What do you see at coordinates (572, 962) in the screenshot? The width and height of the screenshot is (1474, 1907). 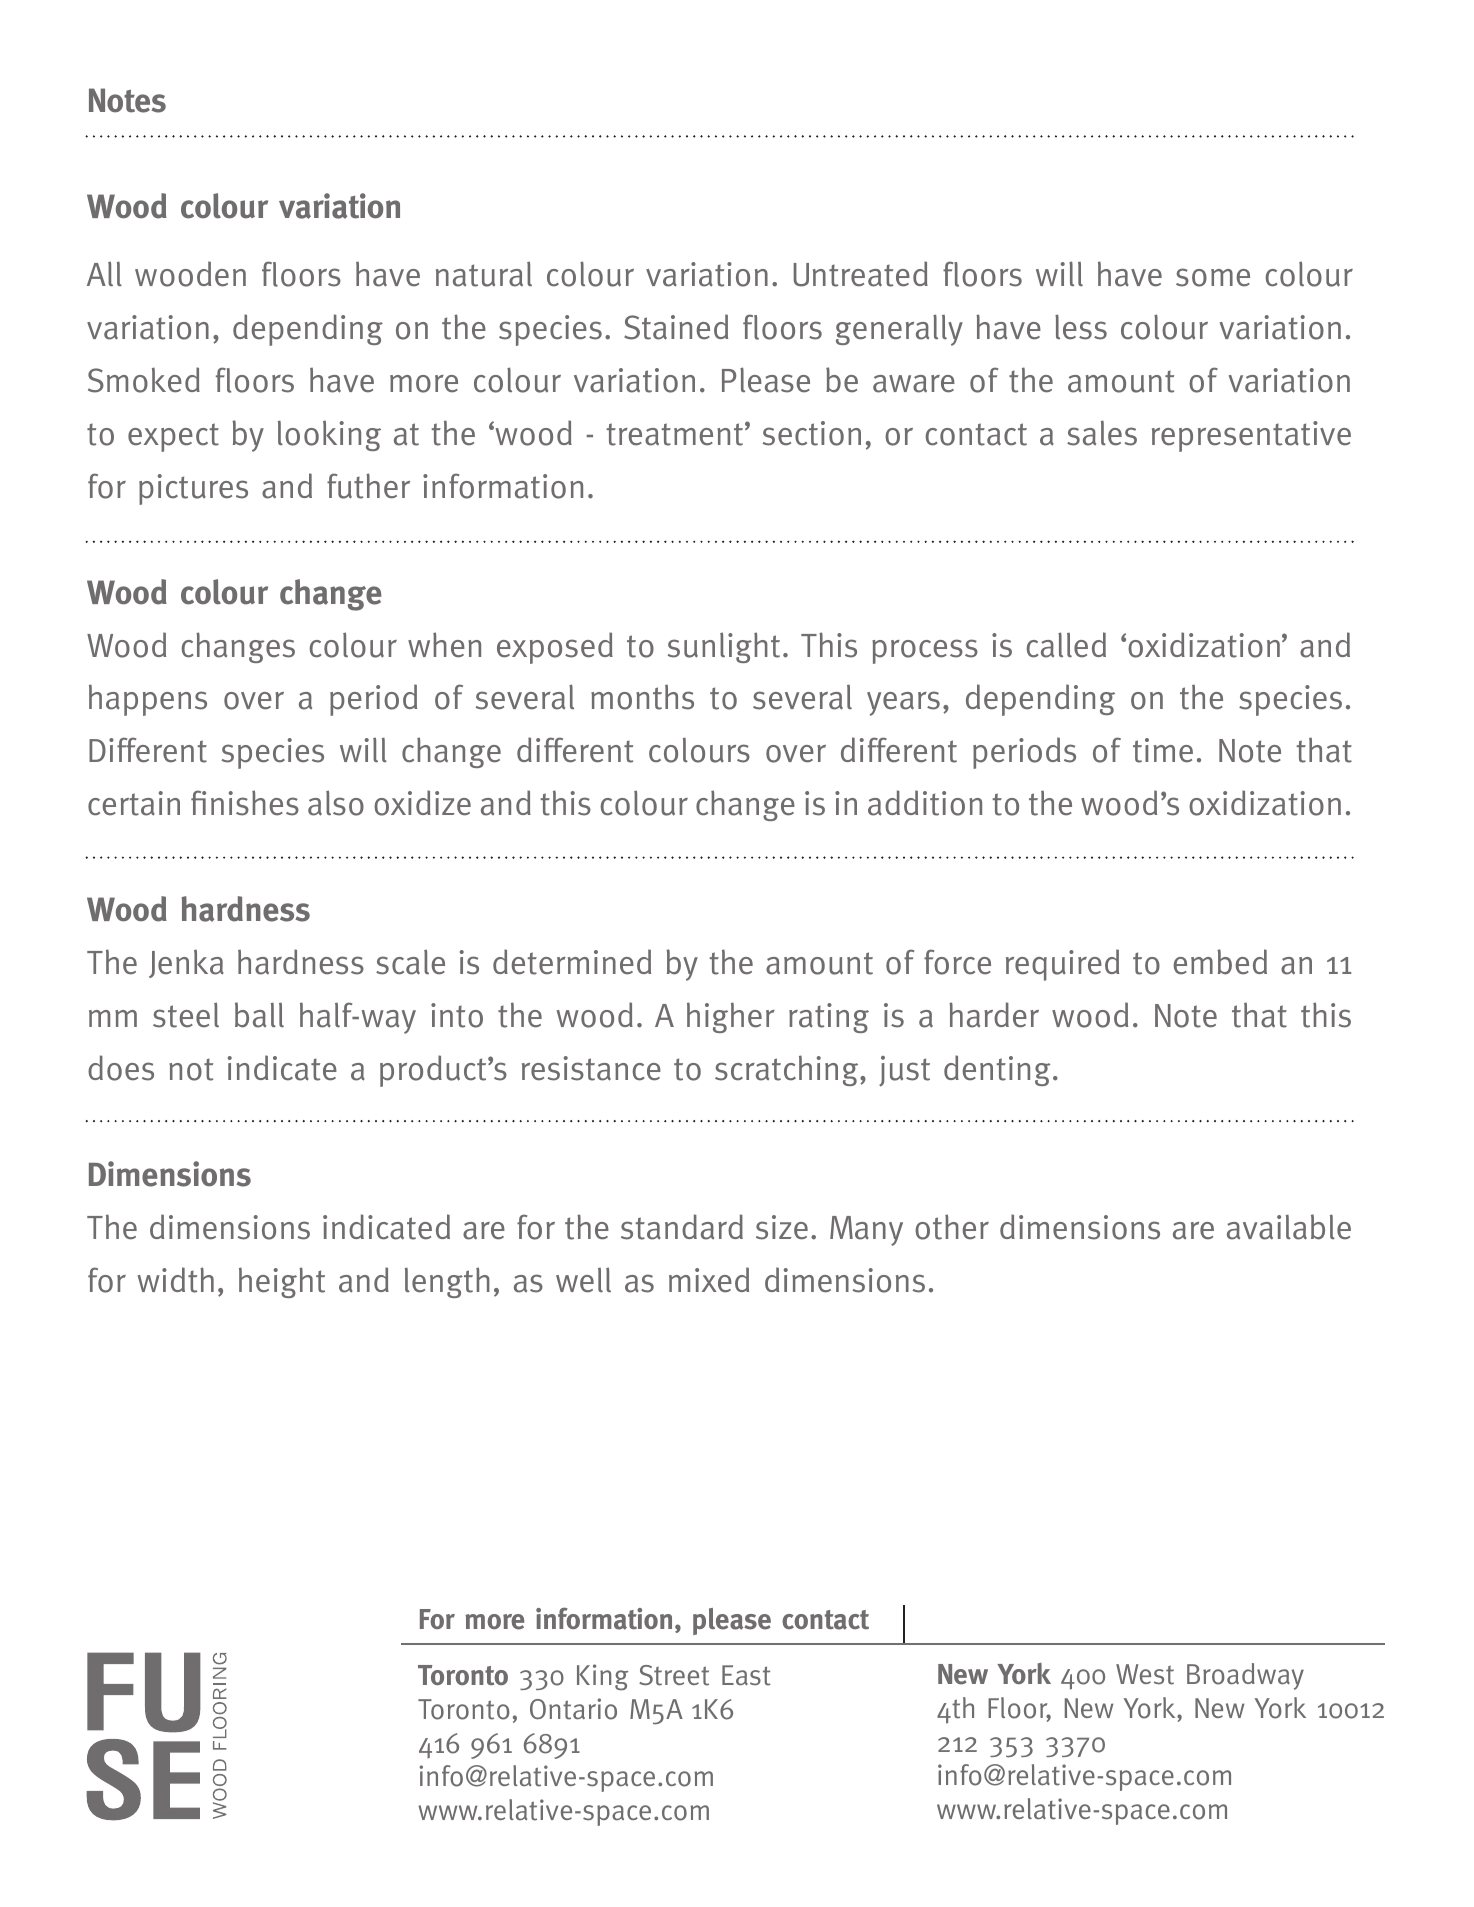 I see `determined` at bounding box center [572, 962].
